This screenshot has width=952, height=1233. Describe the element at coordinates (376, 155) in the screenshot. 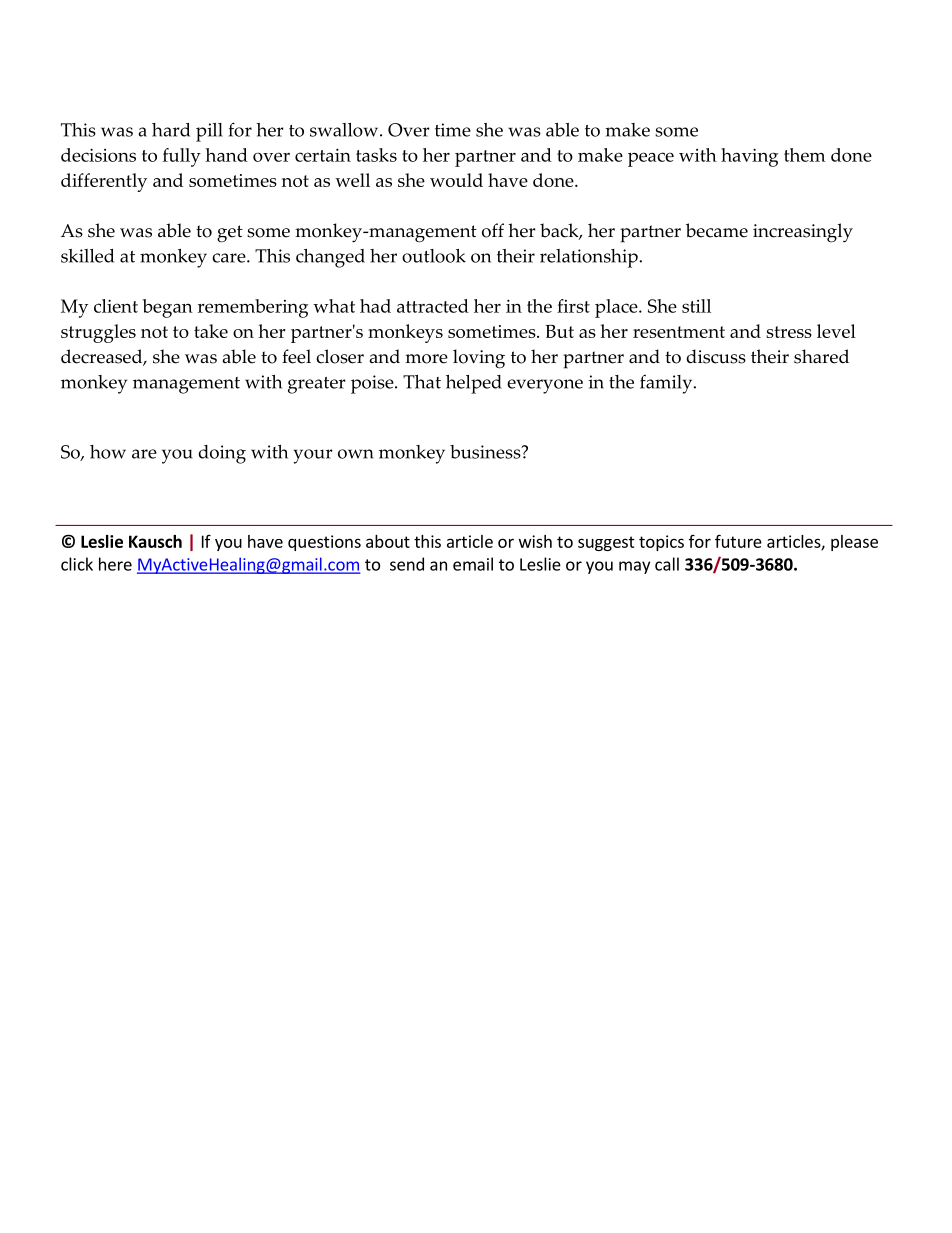

I see `tasks` at that location.
